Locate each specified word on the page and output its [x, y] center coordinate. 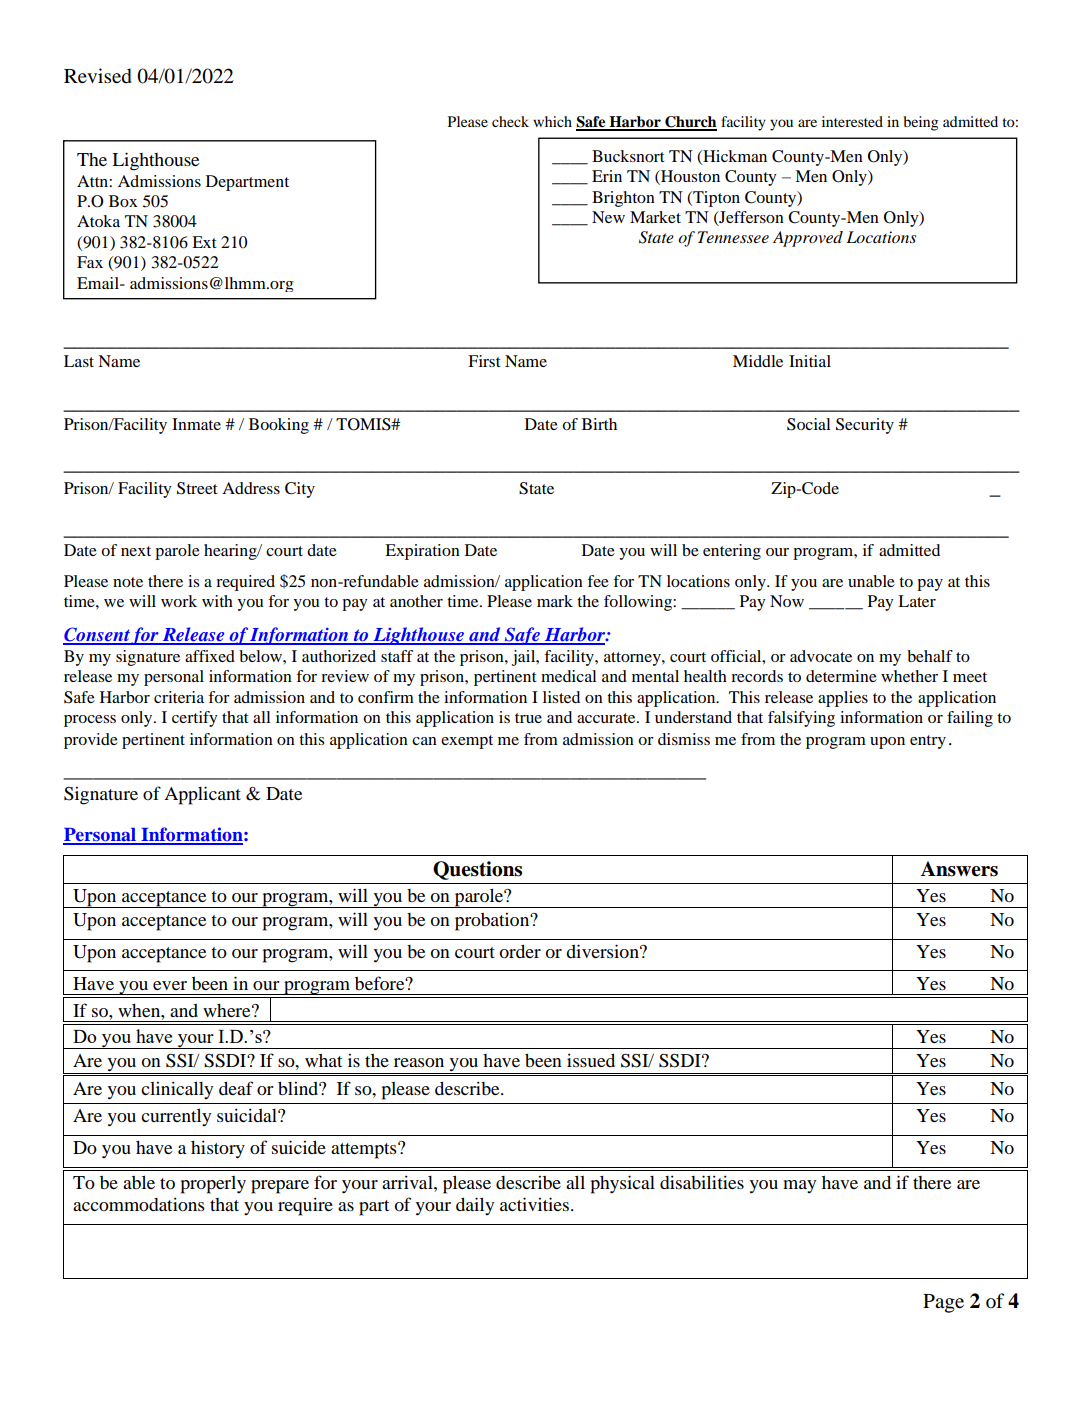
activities [536, 1204]
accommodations [139, 1204]
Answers [959, 869]
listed [561, 697]
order [520, 951]
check [510, 121]
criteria [179, 697]
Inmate [196, 424]
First [484, 361]
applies [843, 699]
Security [865, 426]
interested [852, 121]
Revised [98, 76]
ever [170, 985]
